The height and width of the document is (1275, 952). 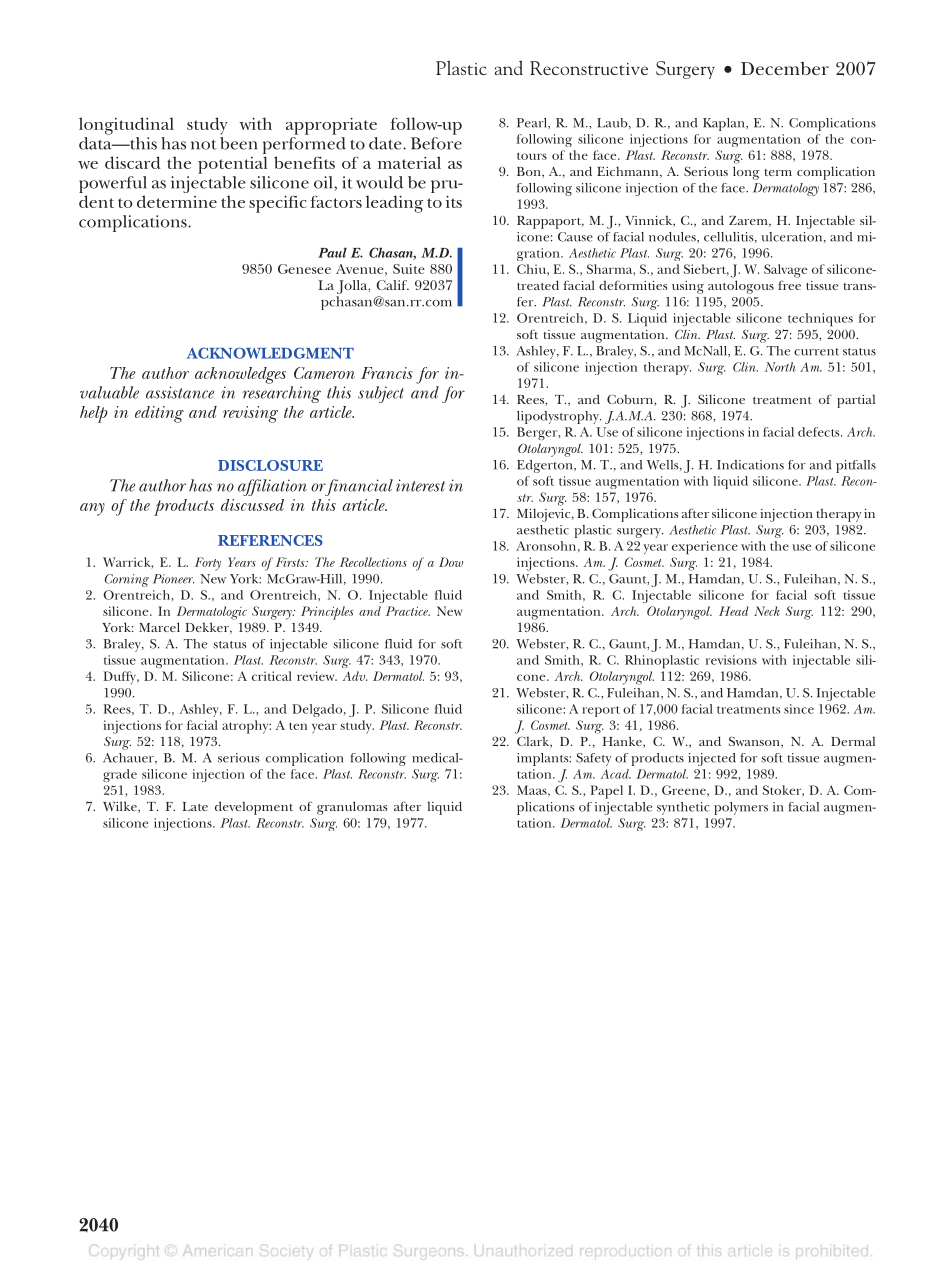 What do you see at coordinates (767, 611) in the document?
I see `Neck` at bounding box center [767, 611].
